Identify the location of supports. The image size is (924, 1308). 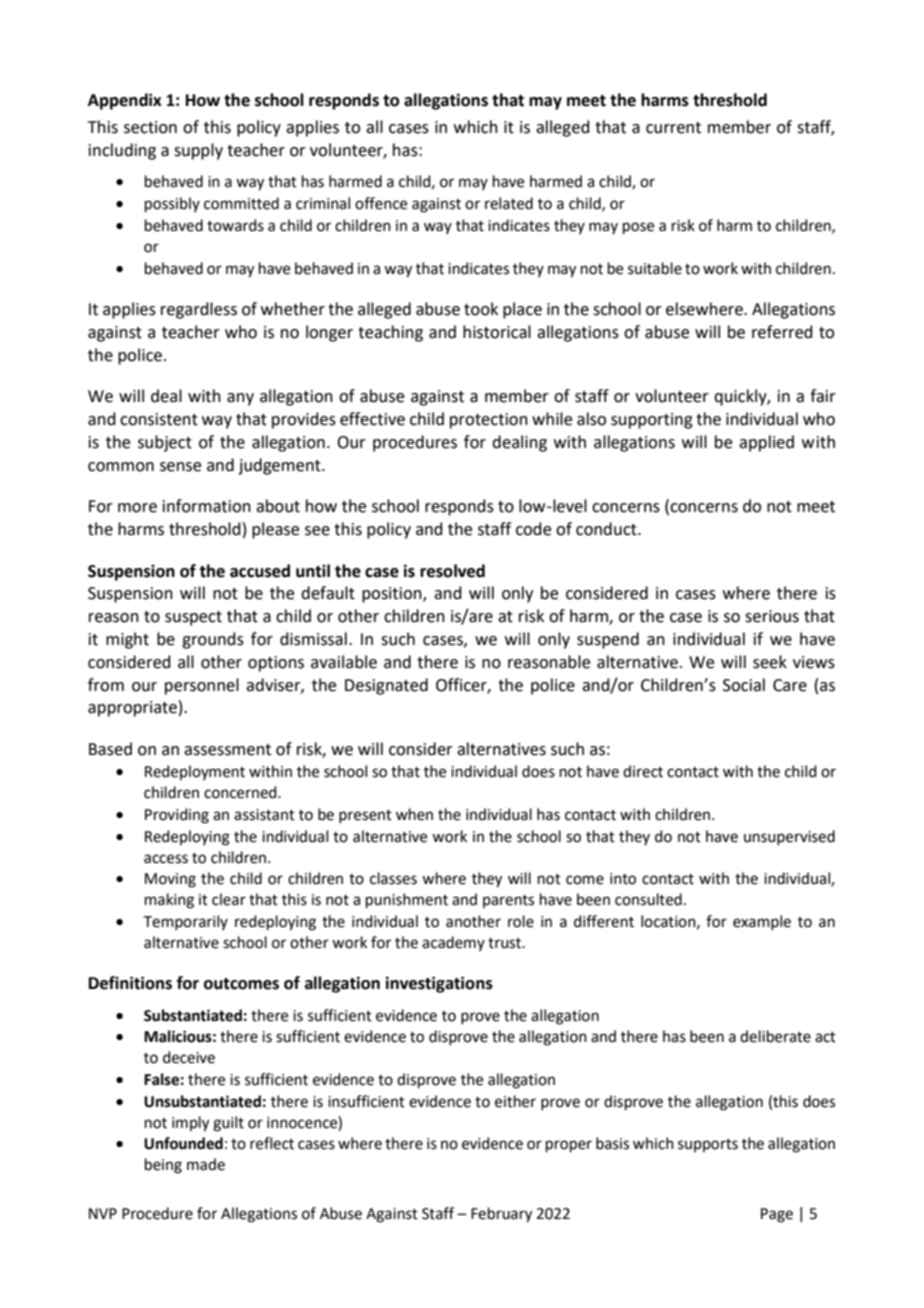
(708, 1145).
